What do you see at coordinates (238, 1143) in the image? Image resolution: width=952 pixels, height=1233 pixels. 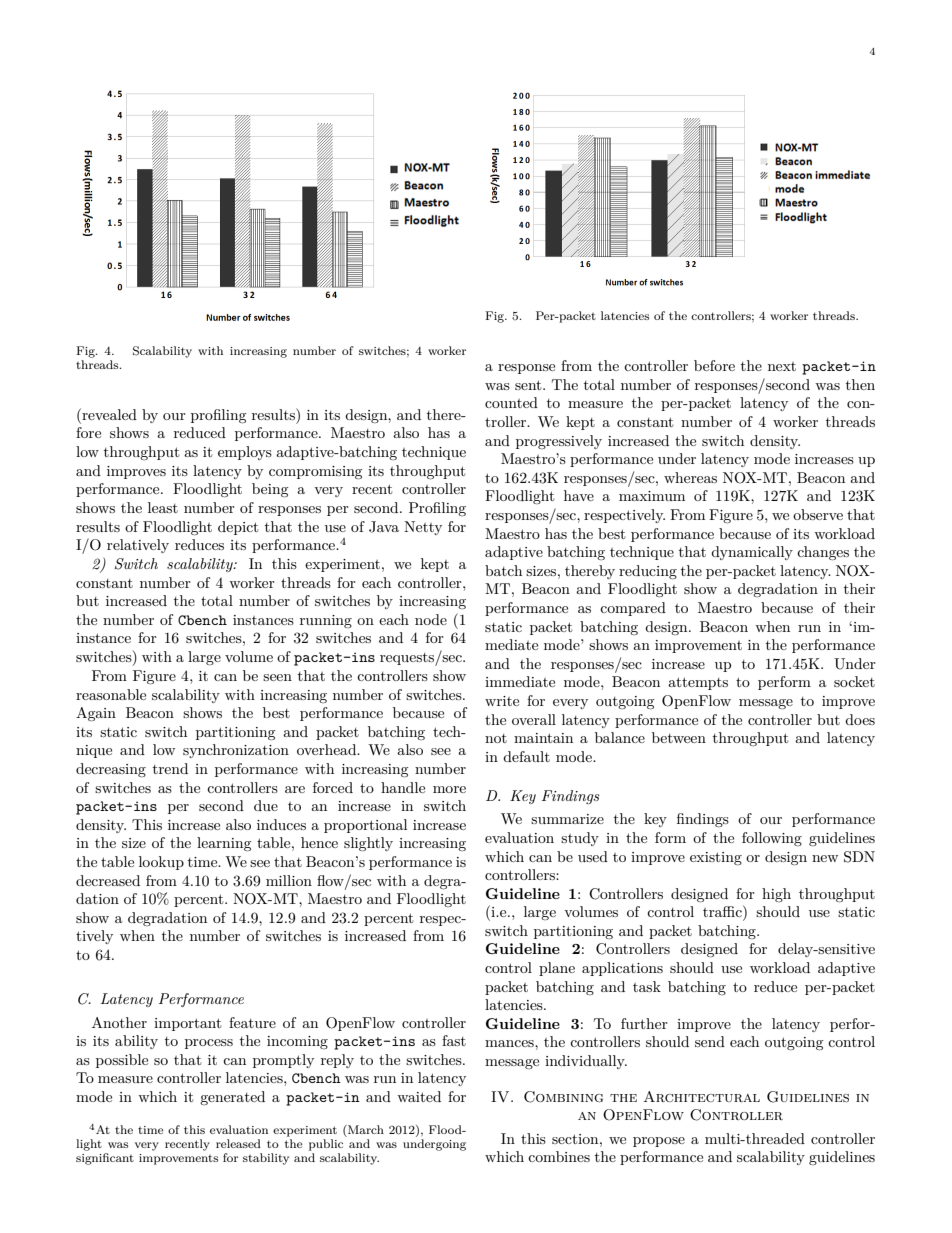 I see `released` at bounding box center [238, 1143].
